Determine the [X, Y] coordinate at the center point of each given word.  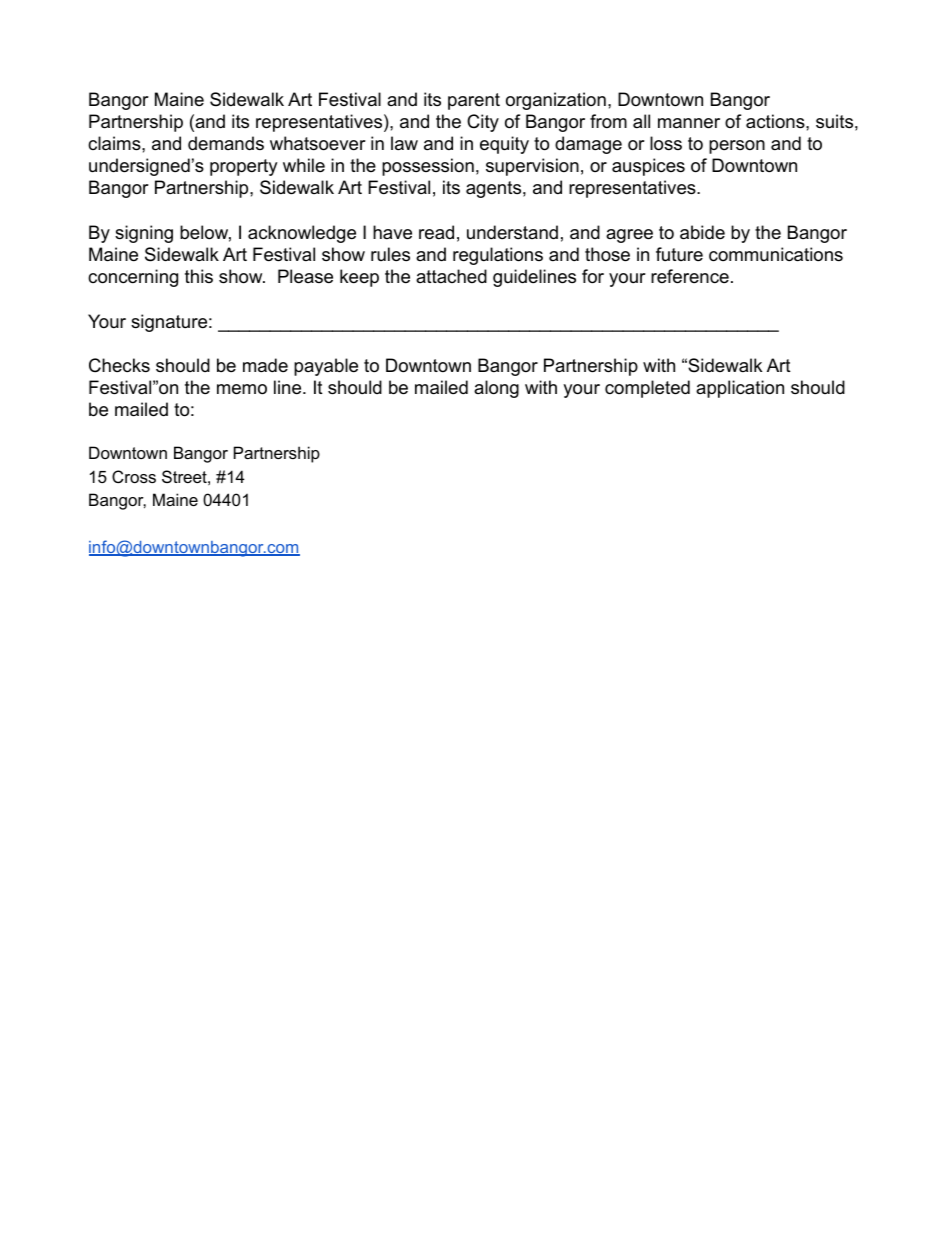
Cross [134, 476]
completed [647, 389]
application [740, 389]
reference [690, 276]
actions [775, 121]
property [244, 167]
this [199, 276]
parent [474, 101]
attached [451, 276]
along [496, 389]
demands [226, 143]
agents [493, 189]
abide [702, 232]
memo [242, 389]
